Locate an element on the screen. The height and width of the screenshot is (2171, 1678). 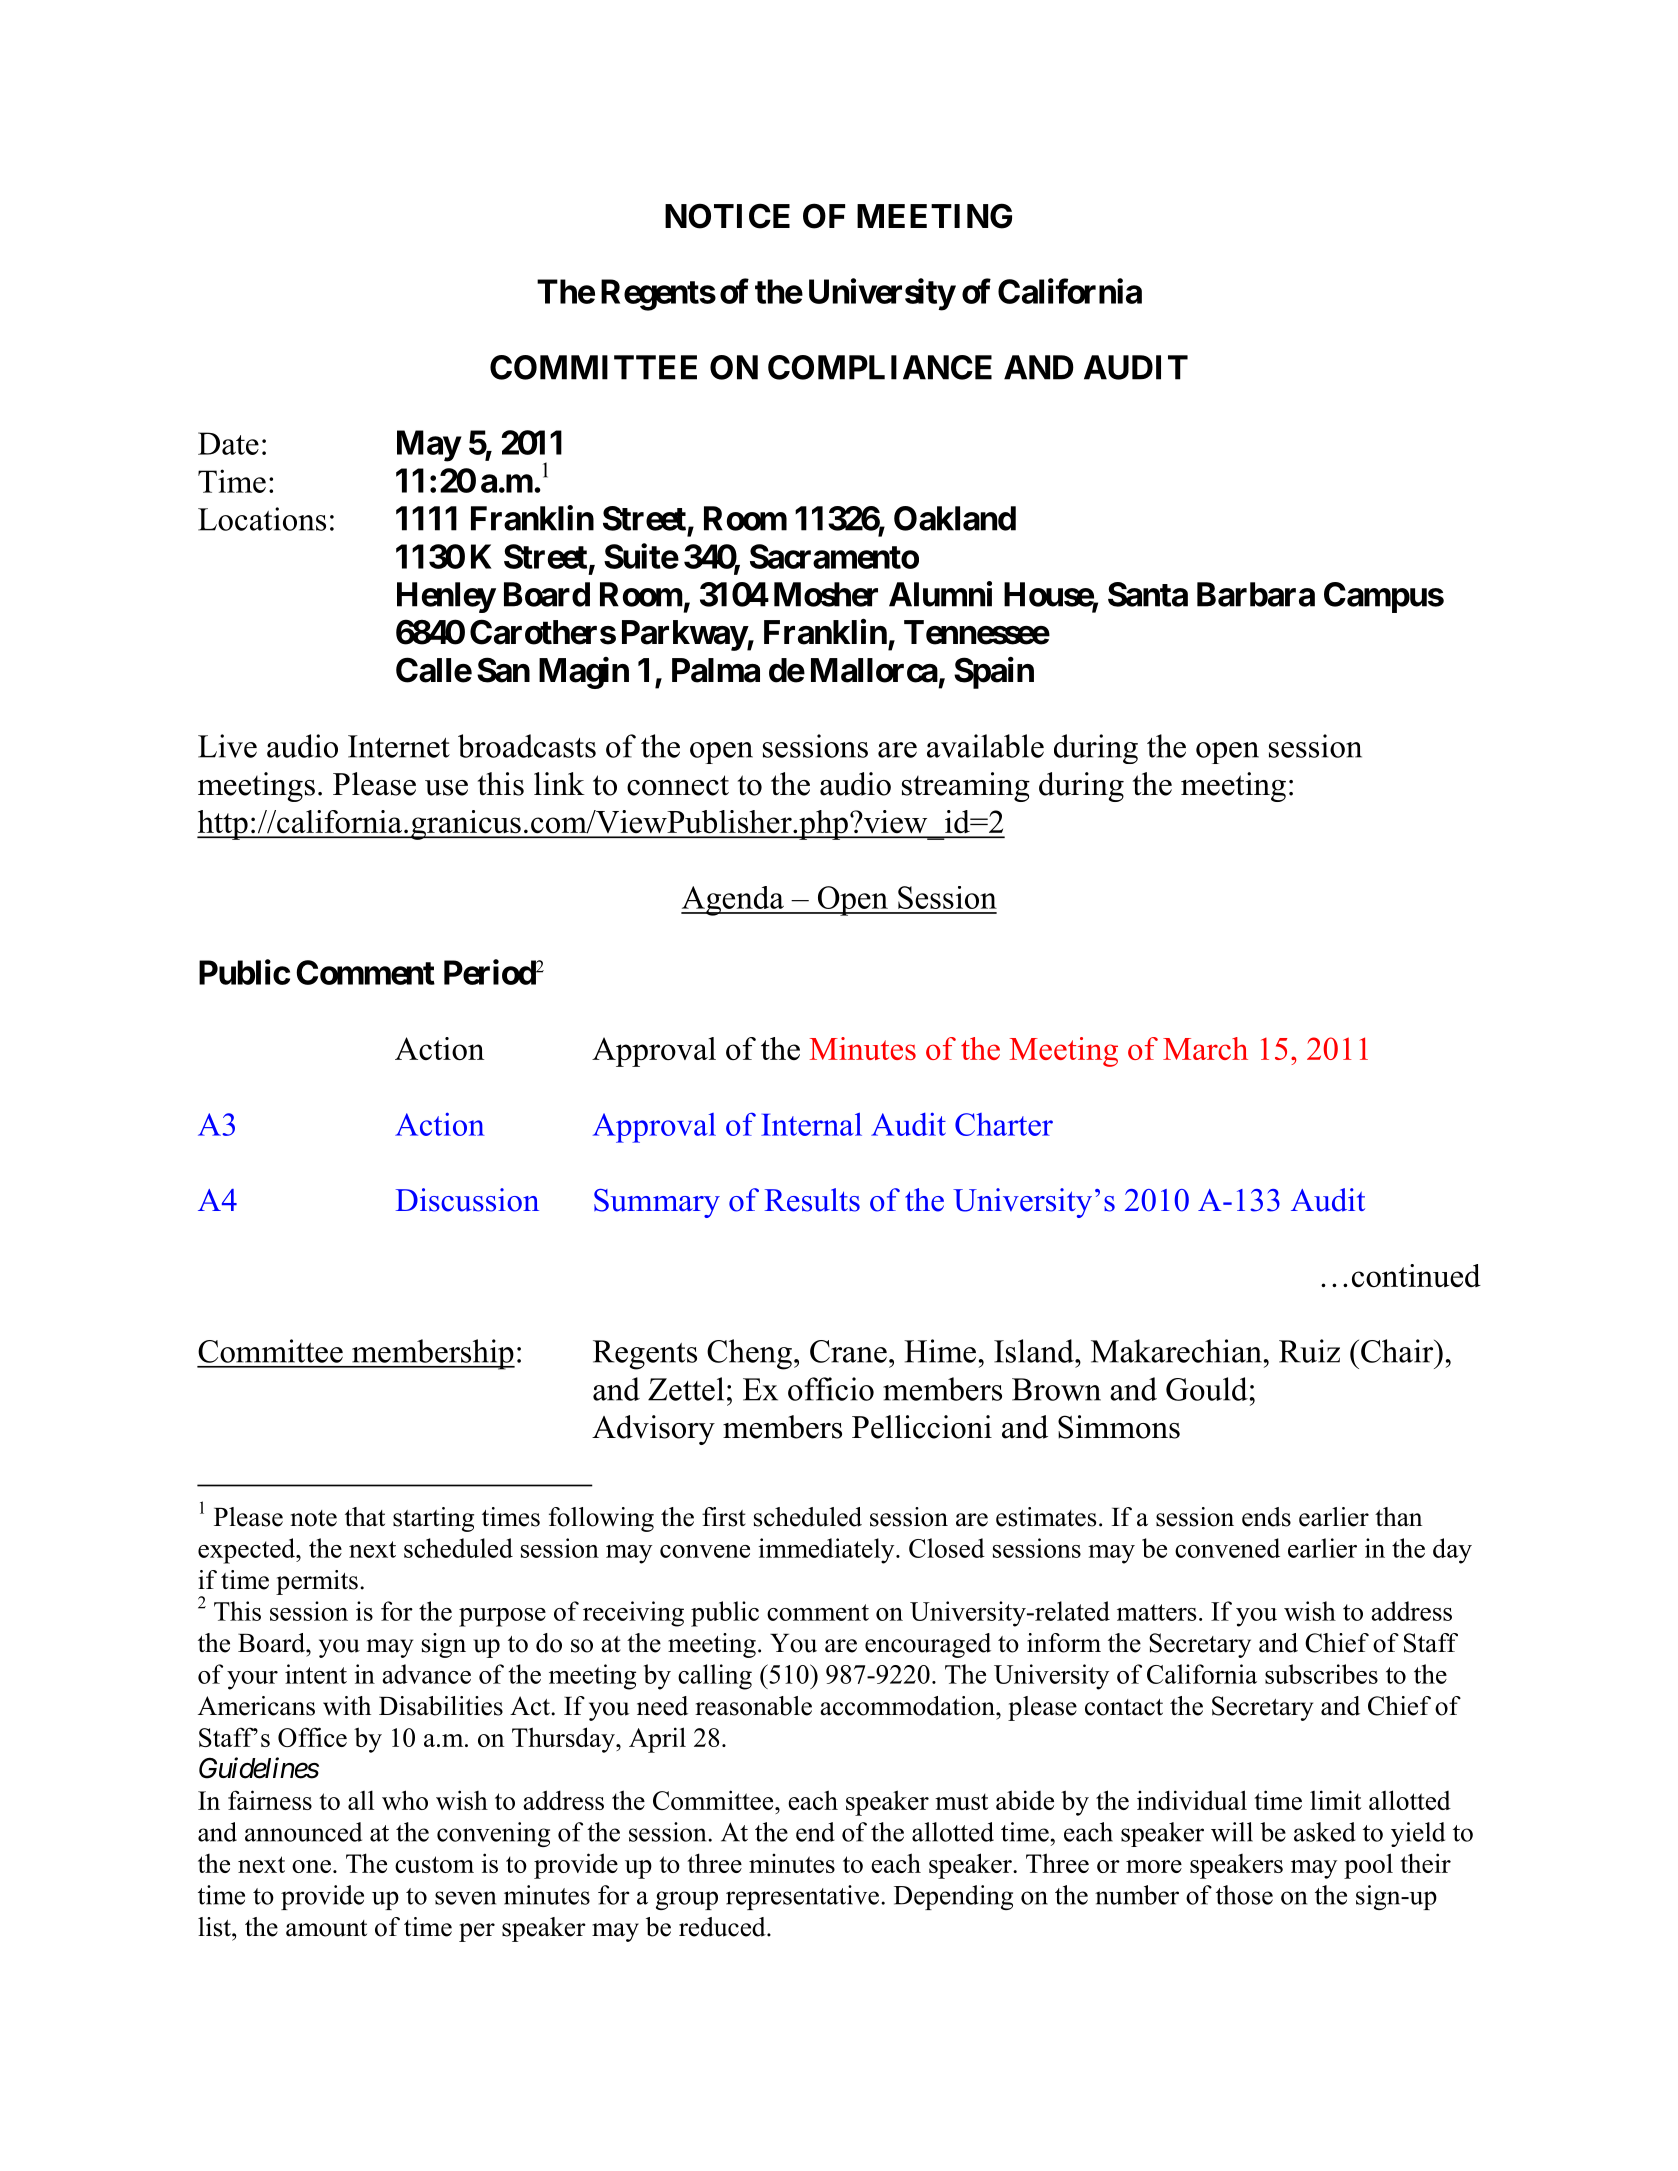
COMPLIANCE is located at coordinates (880, 367).
